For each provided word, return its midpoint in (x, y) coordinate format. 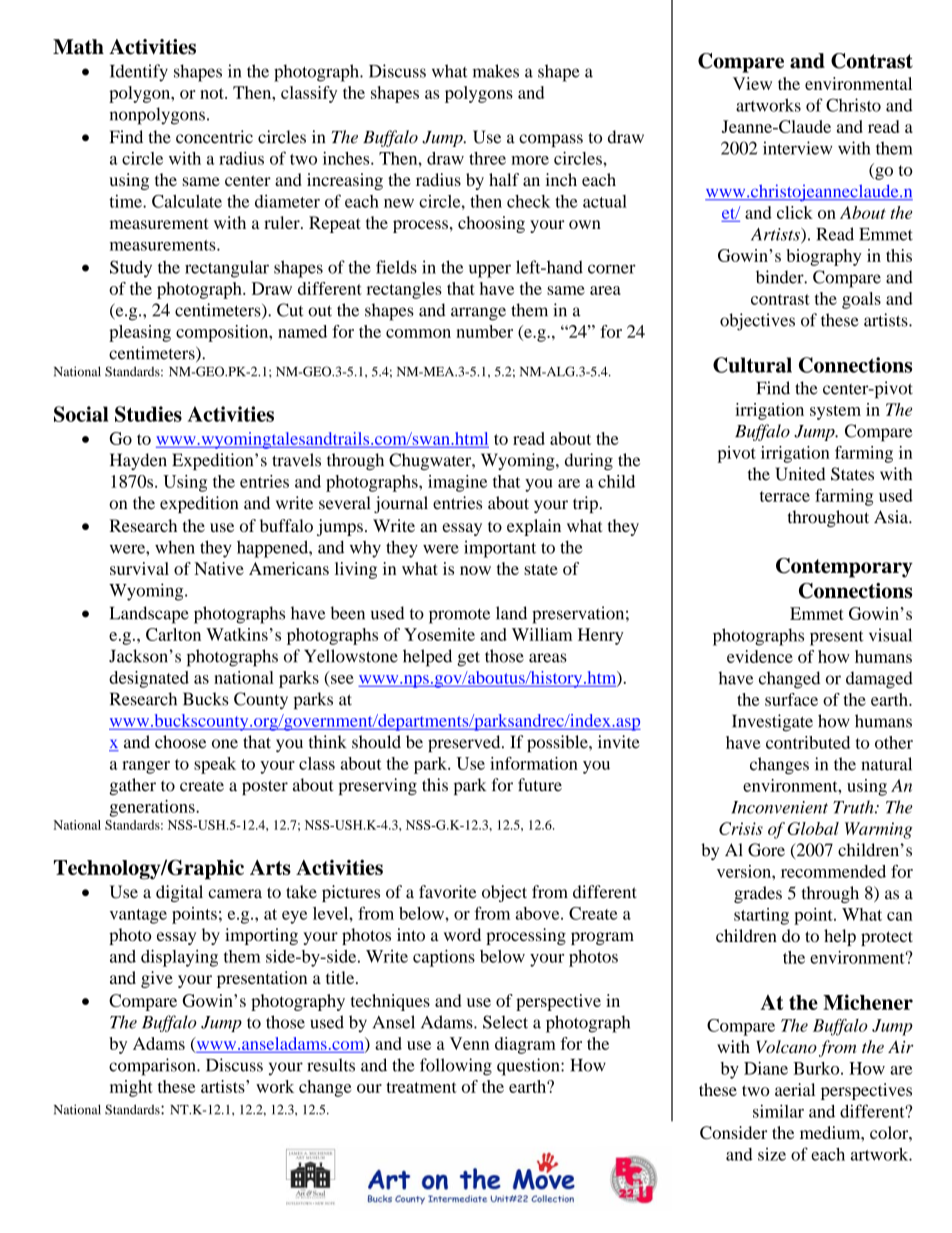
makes (496, 71)
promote (459, 616)
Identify (139, 73)
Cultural (752, 365)
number (484, 331)
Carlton (173, 634)
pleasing (140, 333)
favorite (448, 892)
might (131, 1088)
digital (179, 893)
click (795, 212)
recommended (833, 871)
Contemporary (844, 568)
